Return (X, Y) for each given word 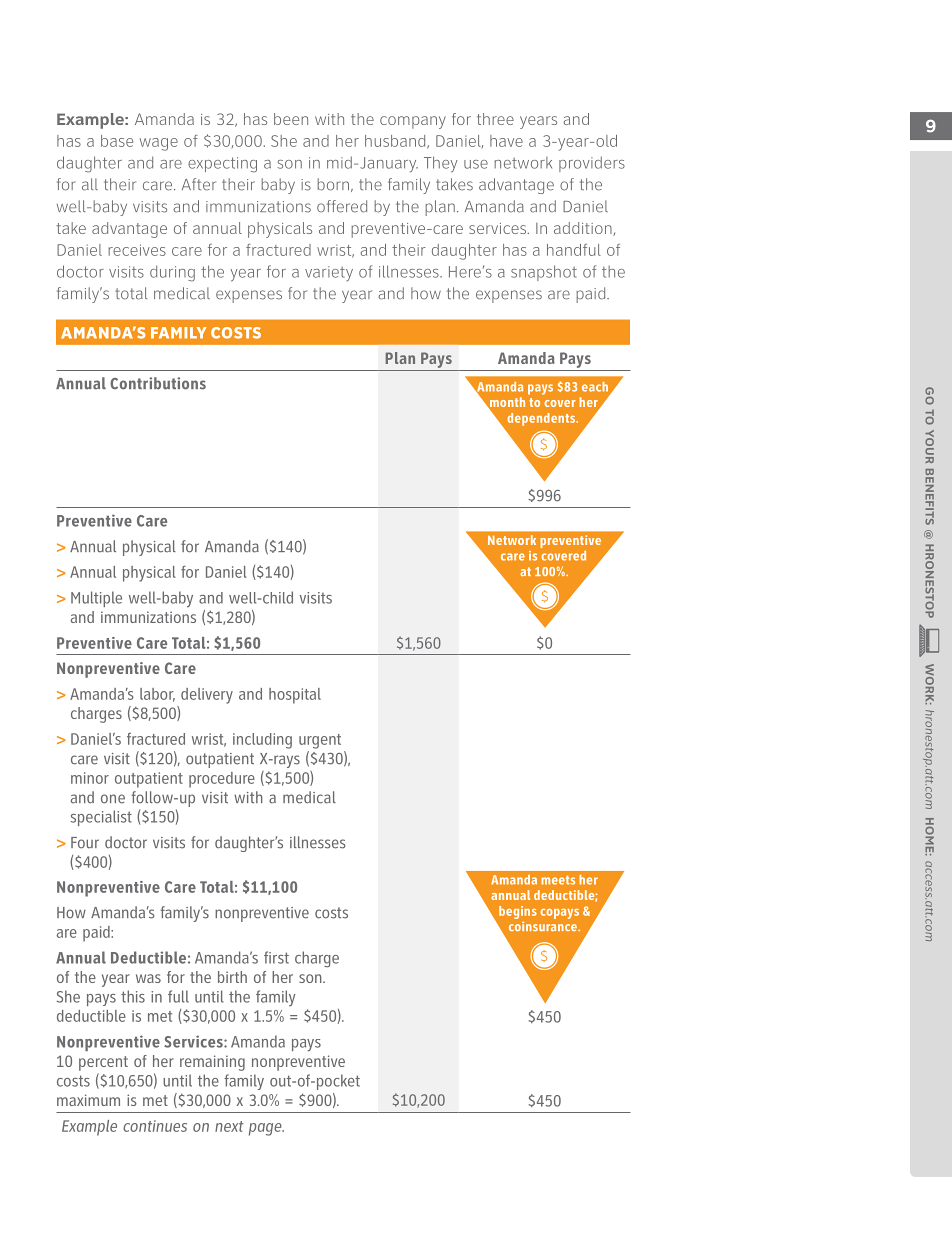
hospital (295, 696)
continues (155, 1126)
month (506, 403)
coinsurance (544, 926)
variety (329, 273)
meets (558, 880)
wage (159, 144)
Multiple (96, 599)
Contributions (158, 383)
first (276, 957)
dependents (542, 419)
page (266, 1129)
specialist (101, 818)
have (506, 141)
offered (342, 206)
